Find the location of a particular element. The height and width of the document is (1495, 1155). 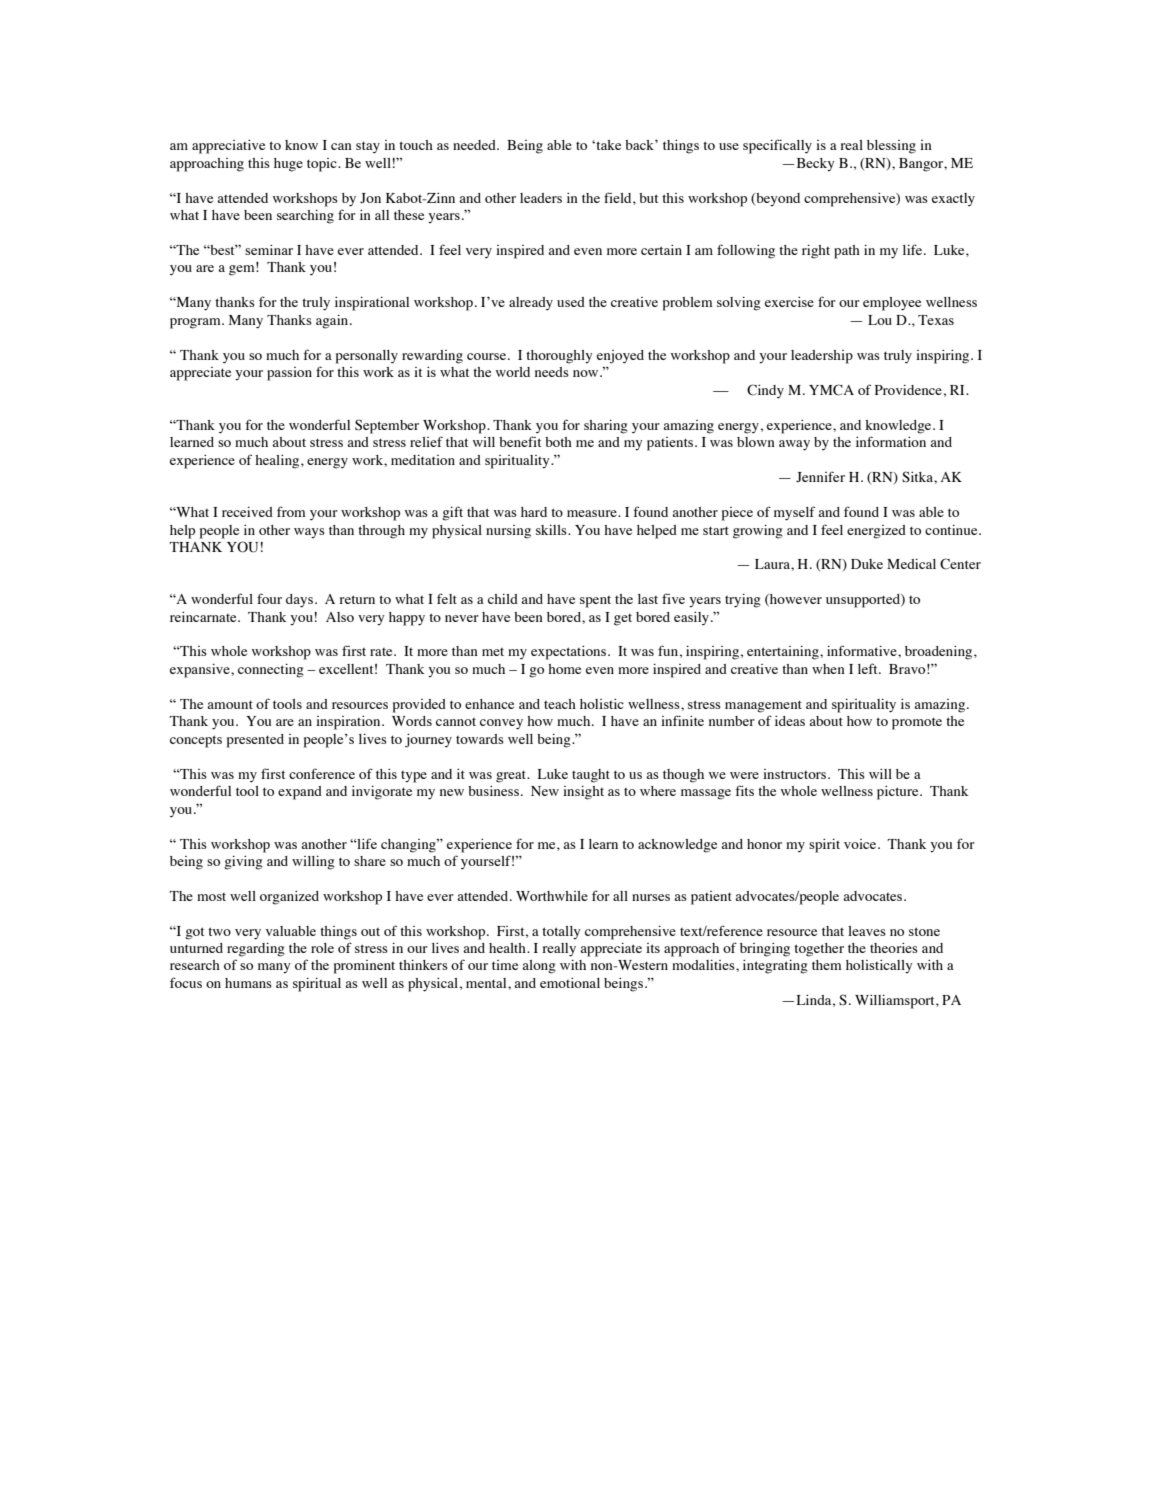

regarding is located at coordinates (256, 950).
